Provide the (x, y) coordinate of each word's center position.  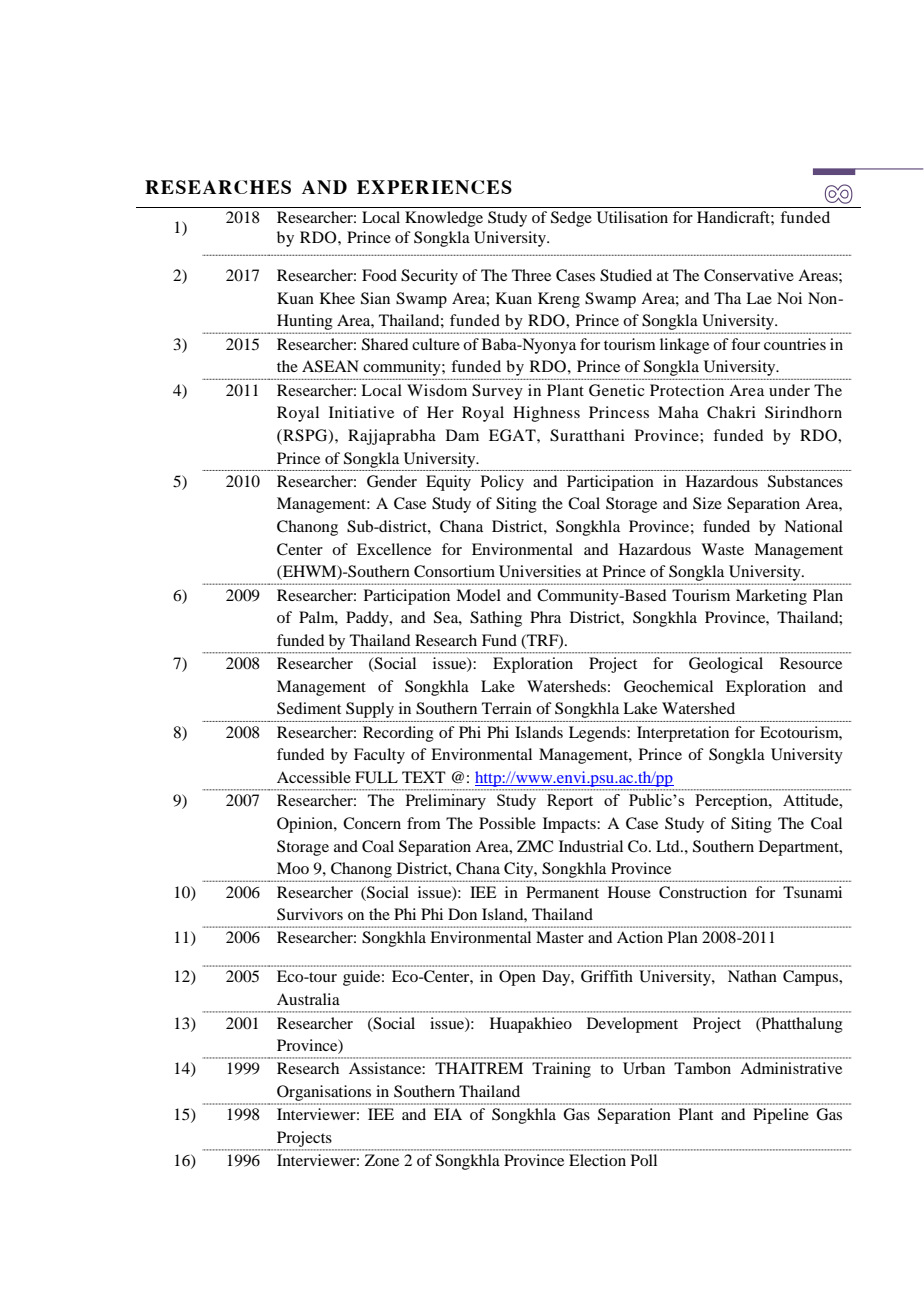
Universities (540, 571)
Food (379, 275)
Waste (722, 549)
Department (800, 848)
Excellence (394, 549)
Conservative (749, 275)
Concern (372, 823)
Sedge (571, 219)
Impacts (570, 825)
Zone (382, 1160)
